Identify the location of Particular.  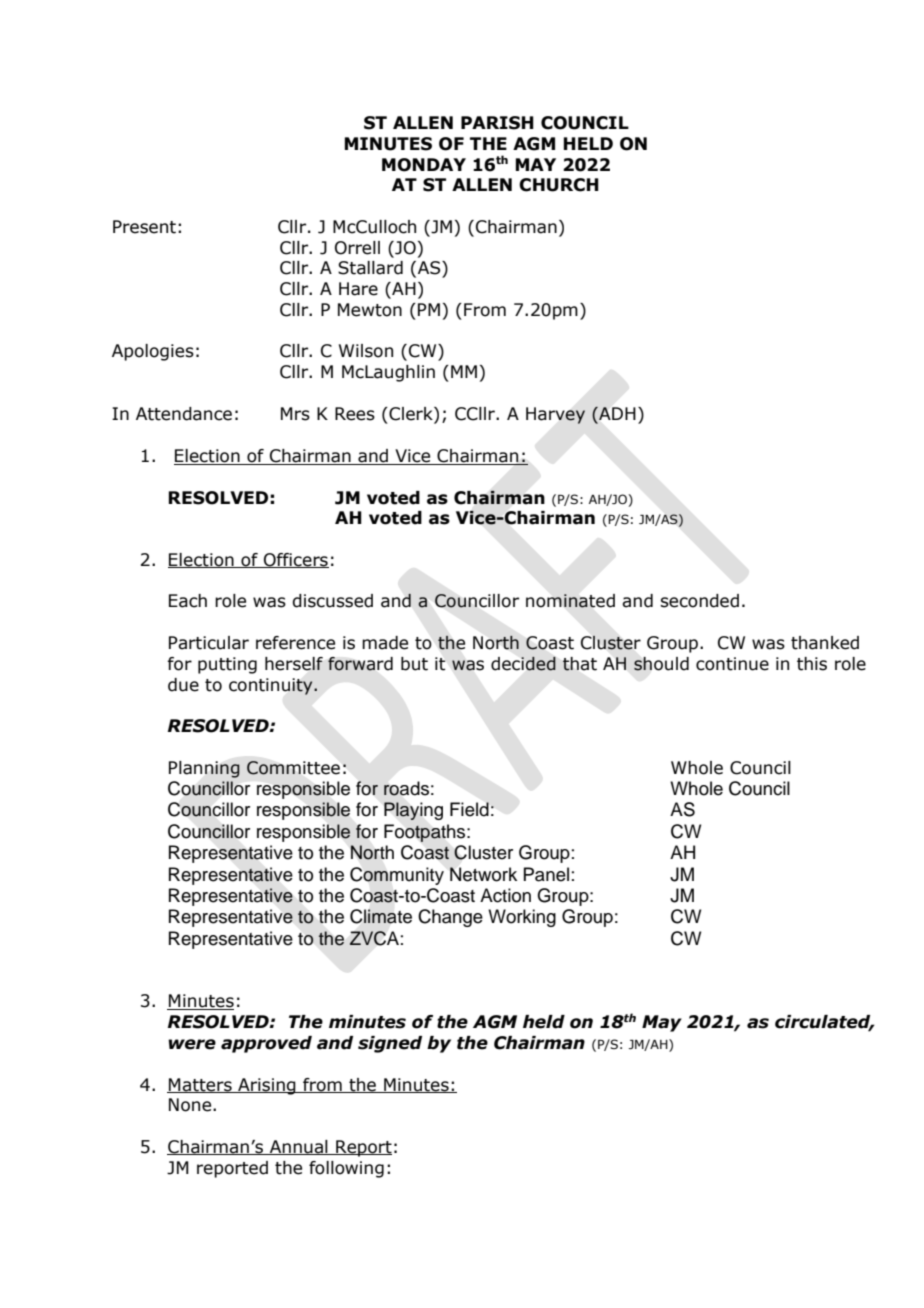
(209, 643).
